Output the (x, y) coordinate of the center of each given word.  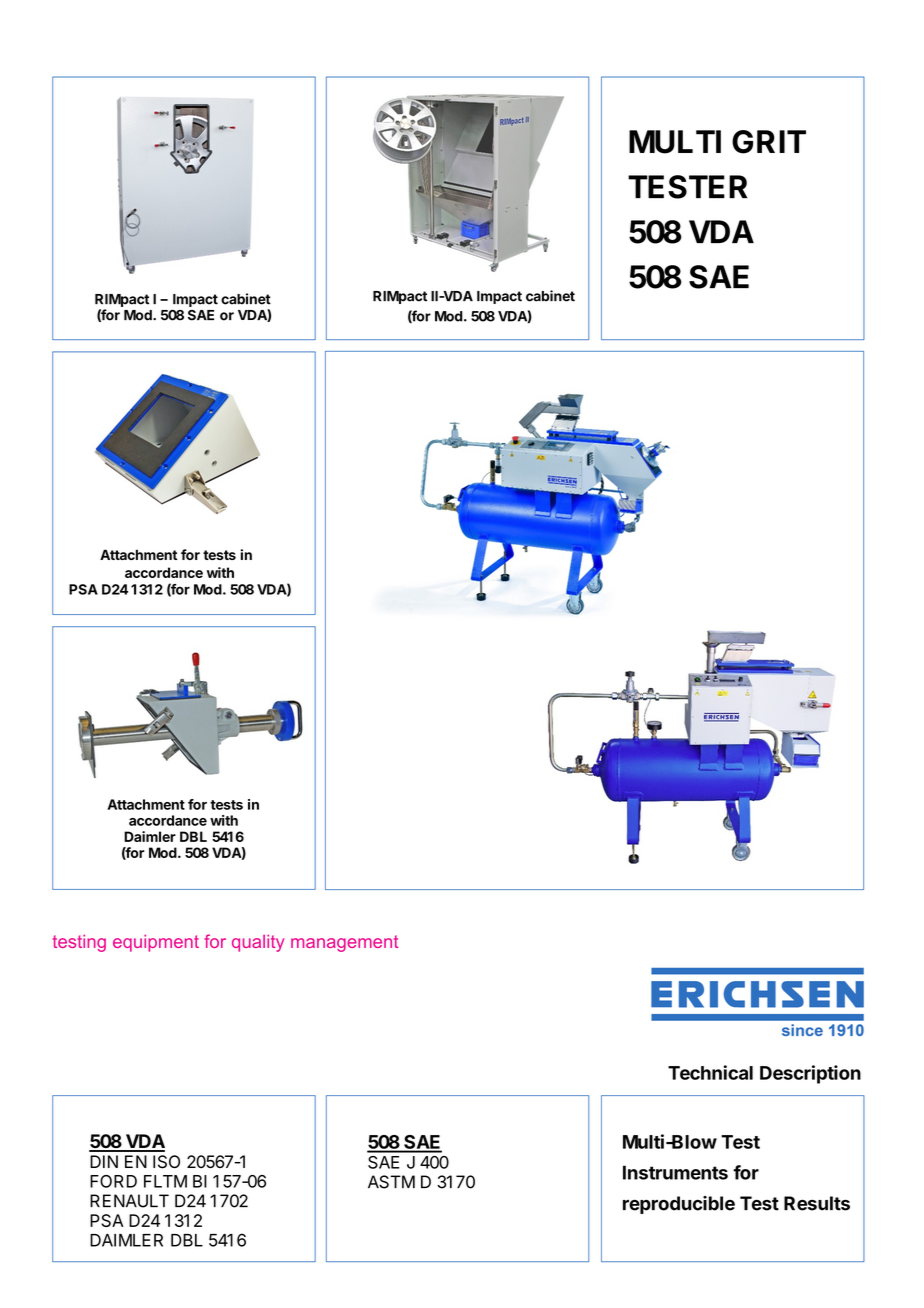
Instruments (675, 1172)
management (344, 943)
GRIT (769, 142)
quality (258, 943)
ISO (166, 1162)
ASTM (391, 1182)
